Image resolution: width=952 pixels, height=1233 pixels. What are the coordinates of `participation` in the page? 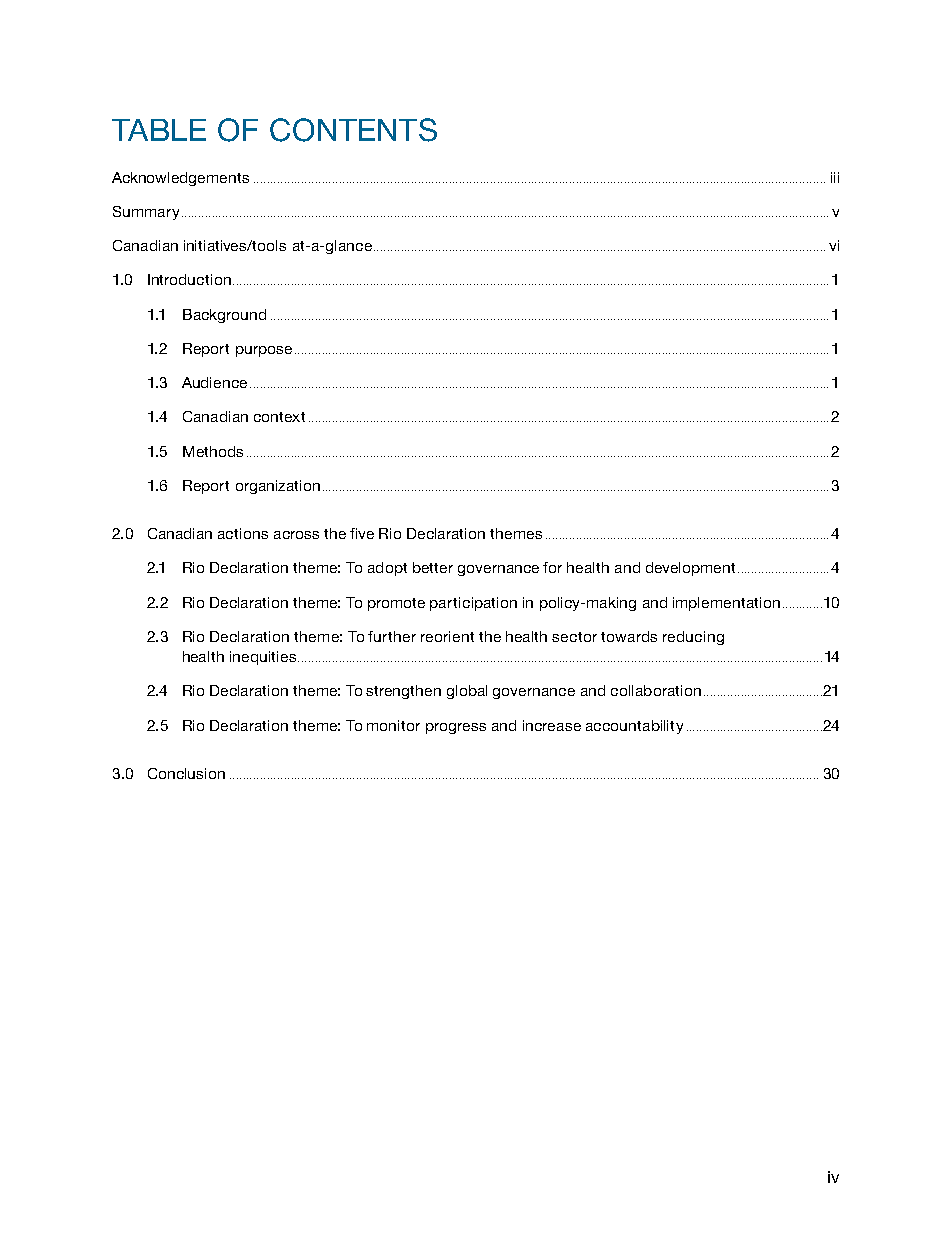 It's located at (473, 604).
